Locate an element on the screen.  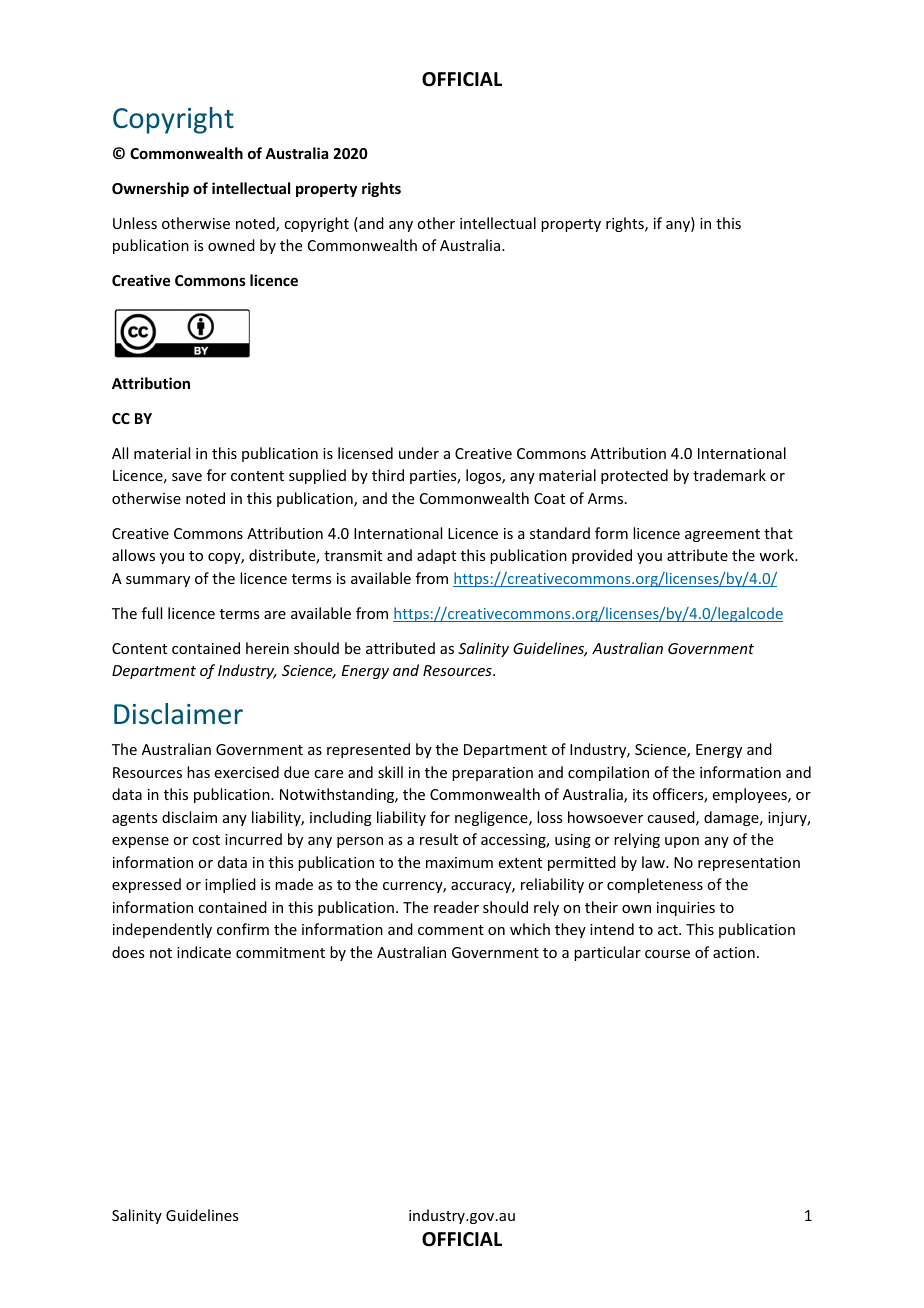
adapt is located at coordinates (436, 556).
